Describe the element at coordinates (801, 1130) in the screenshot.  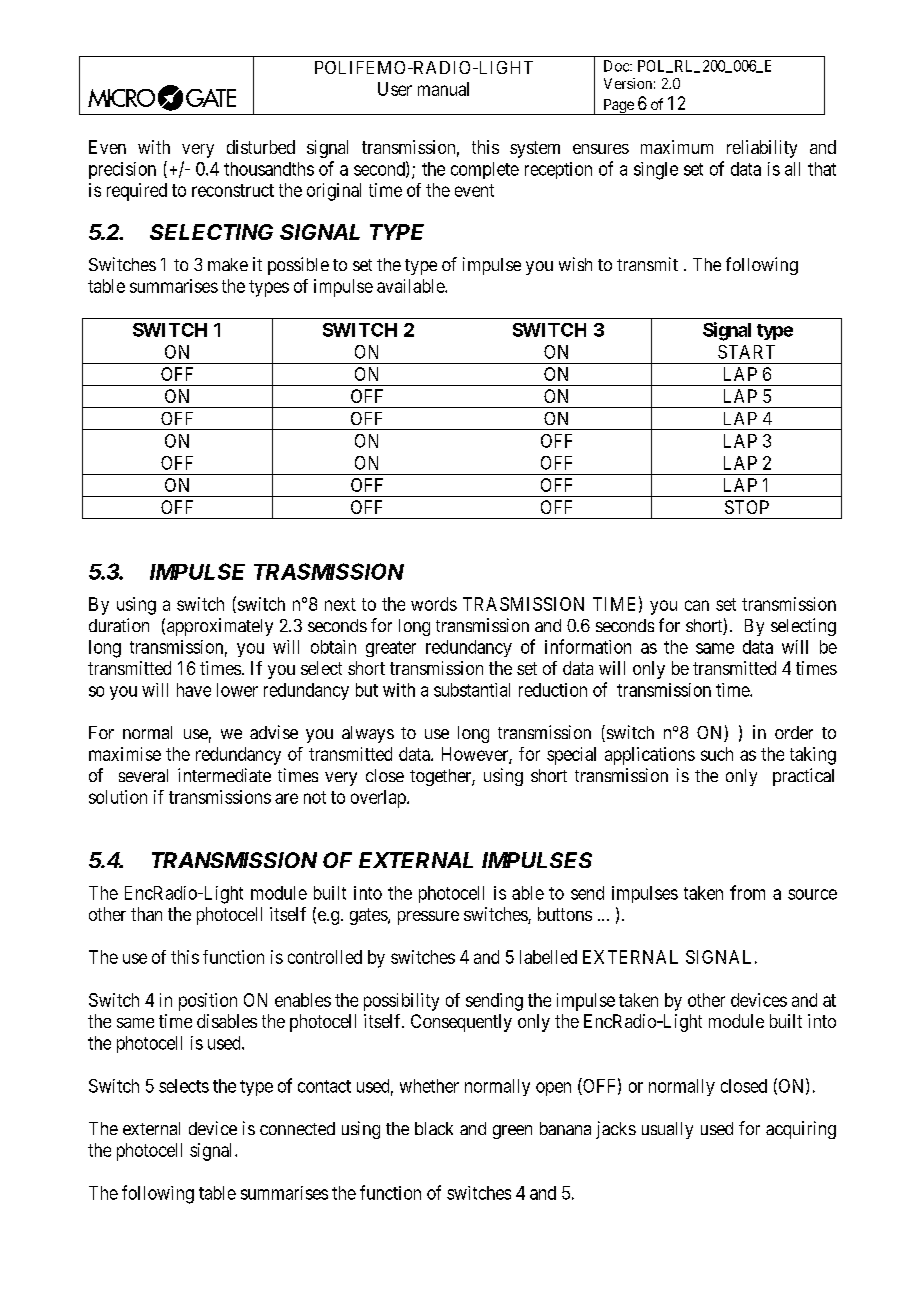
I see `acquiring` at that location.
